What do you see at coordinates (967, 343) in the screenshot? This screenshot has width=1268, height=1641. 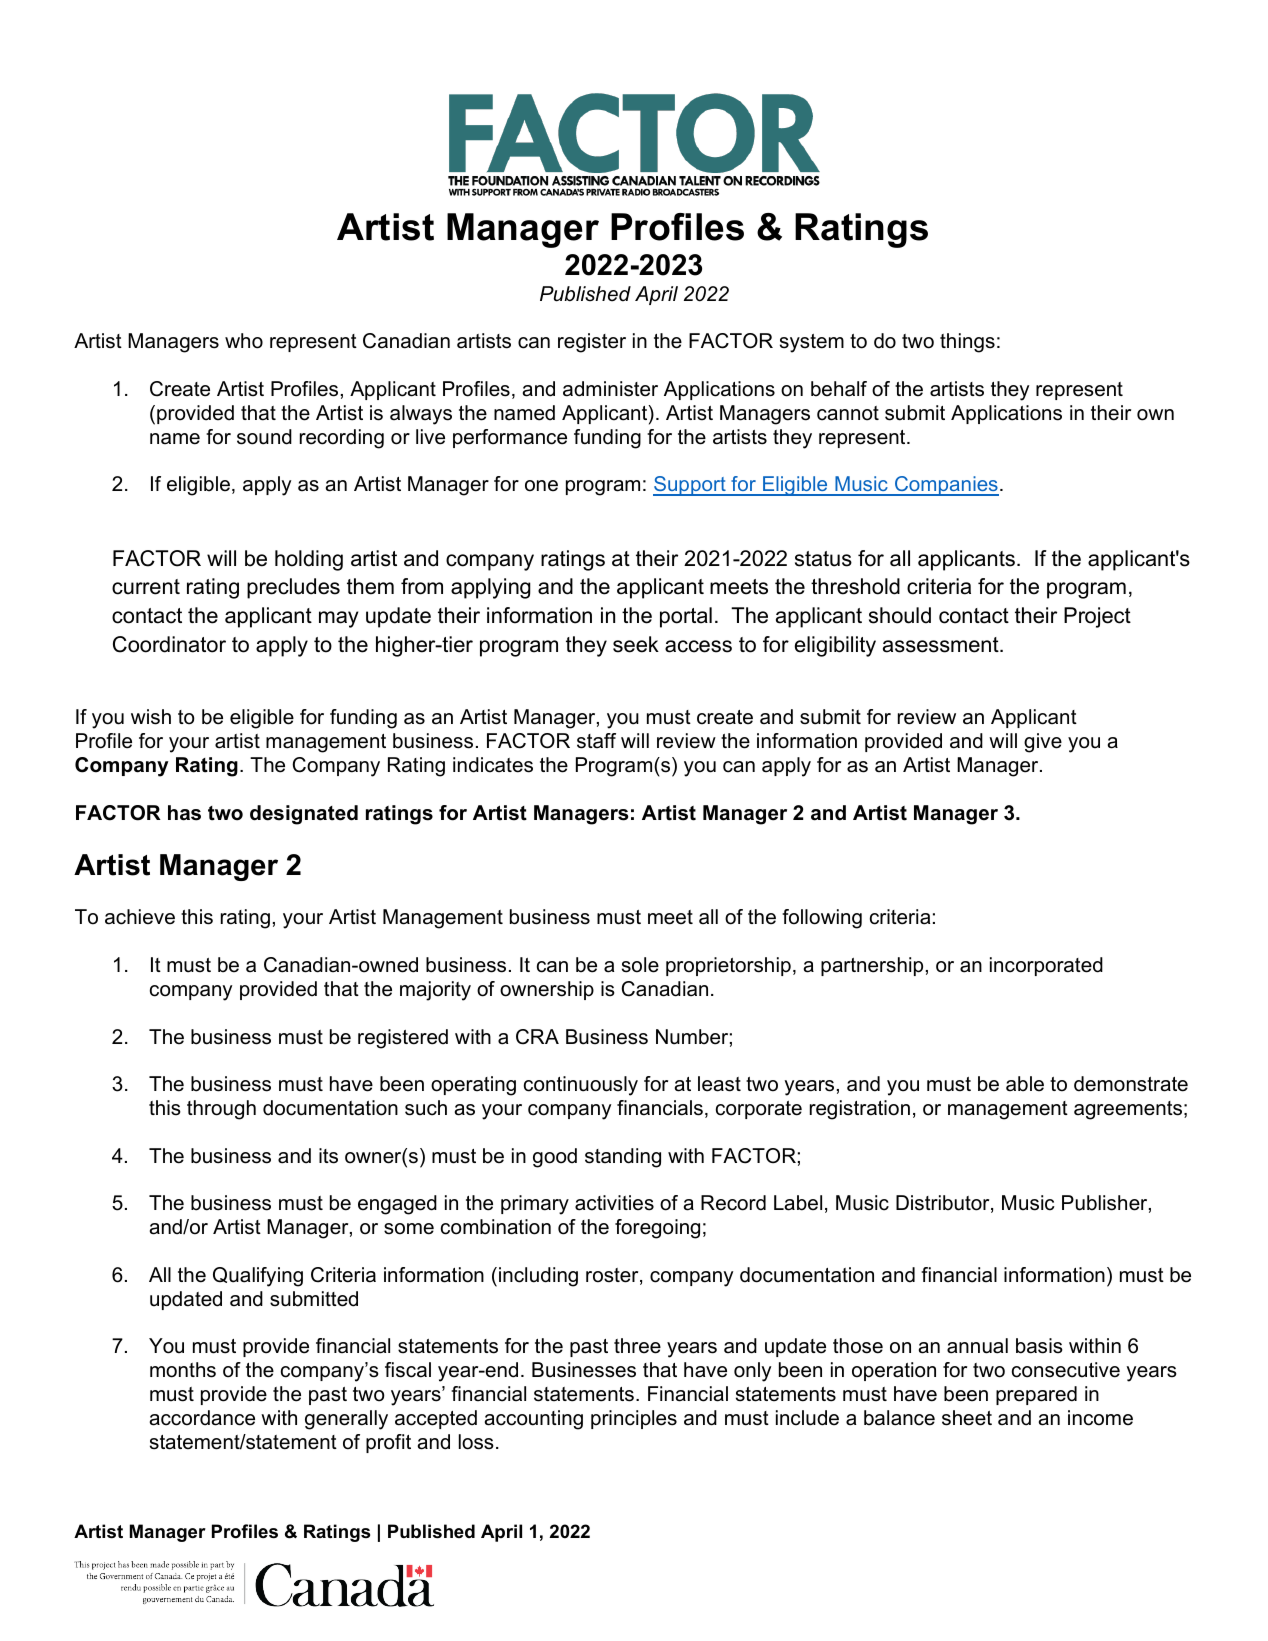 I see `things` at bounding box center [967, 343].
